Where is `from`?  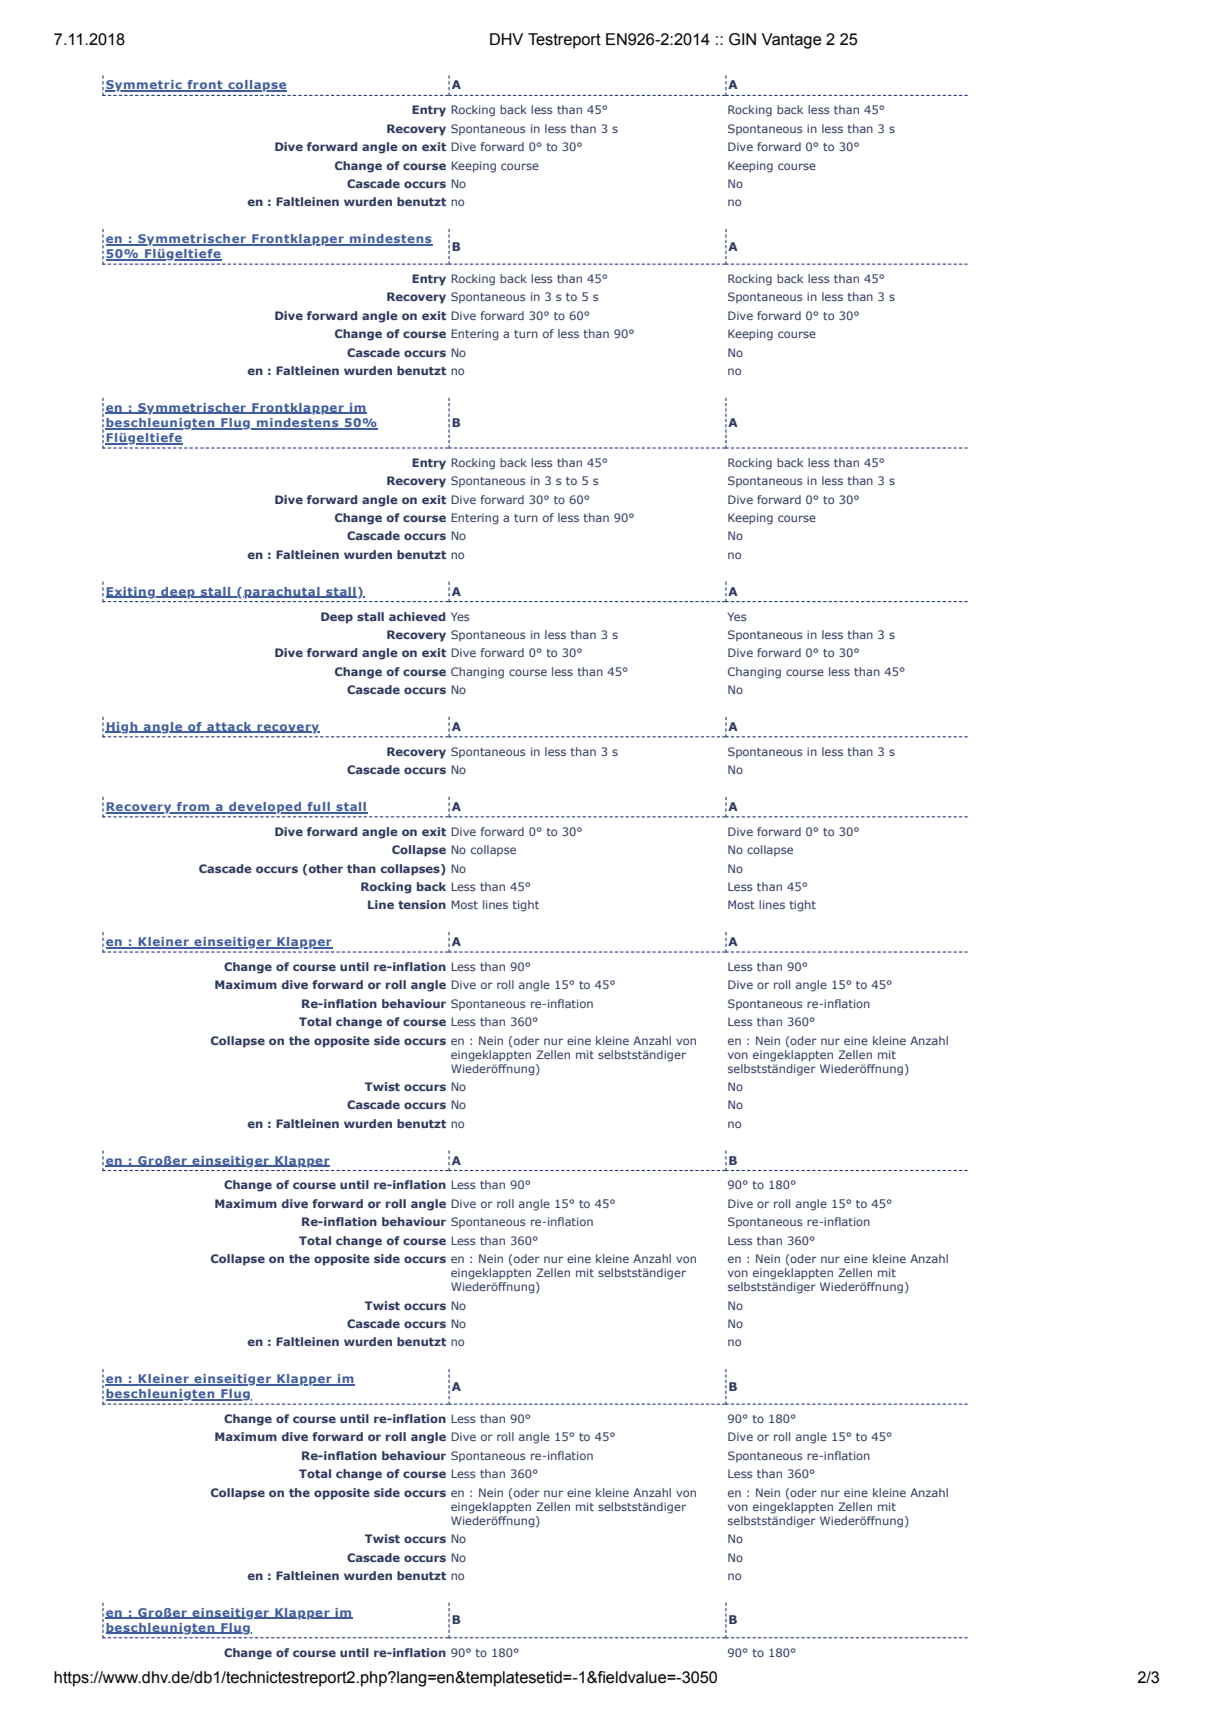 from is located at coordinates (193, 808).
